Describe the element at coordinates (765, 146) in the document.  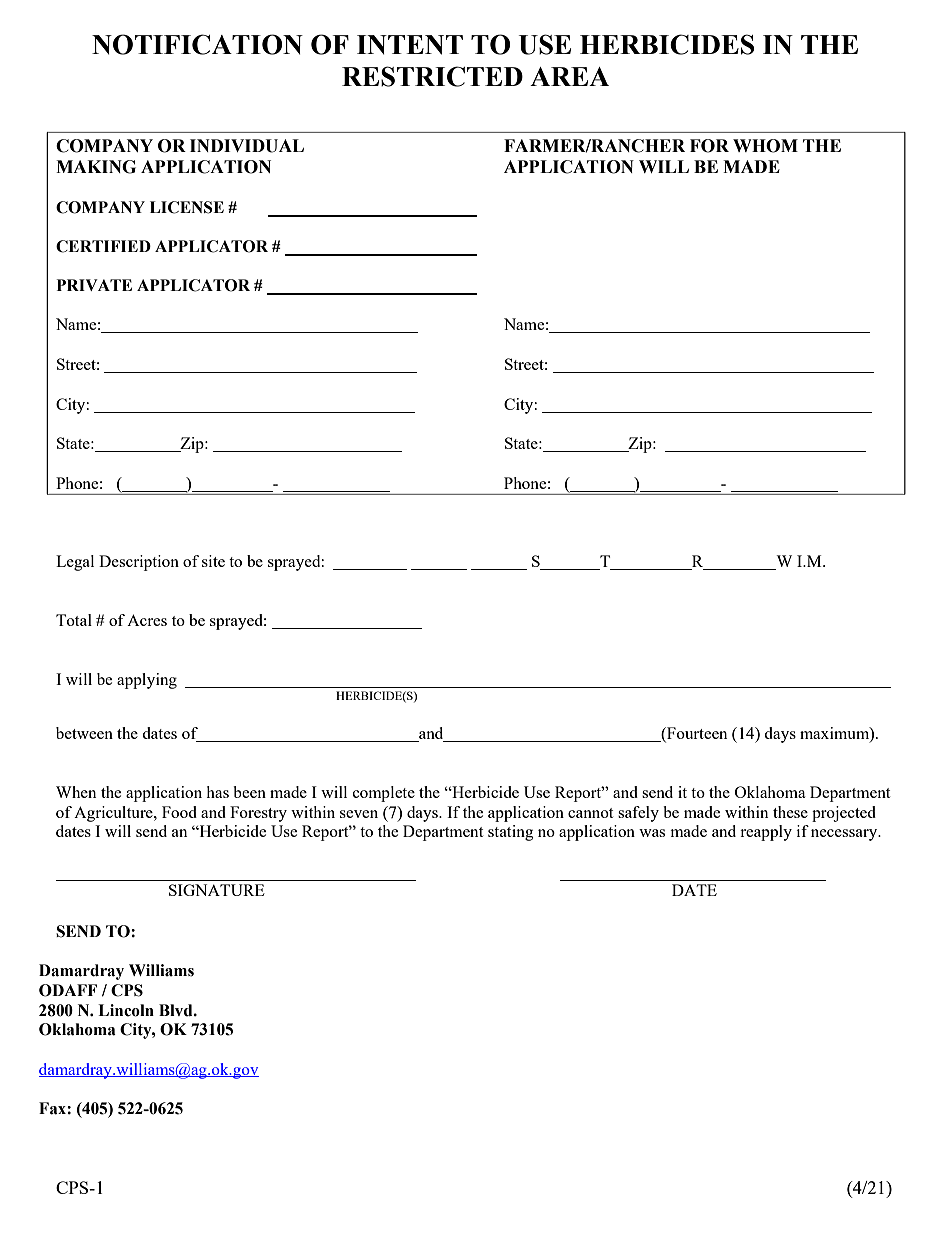
I see `WHOM` at that location.
